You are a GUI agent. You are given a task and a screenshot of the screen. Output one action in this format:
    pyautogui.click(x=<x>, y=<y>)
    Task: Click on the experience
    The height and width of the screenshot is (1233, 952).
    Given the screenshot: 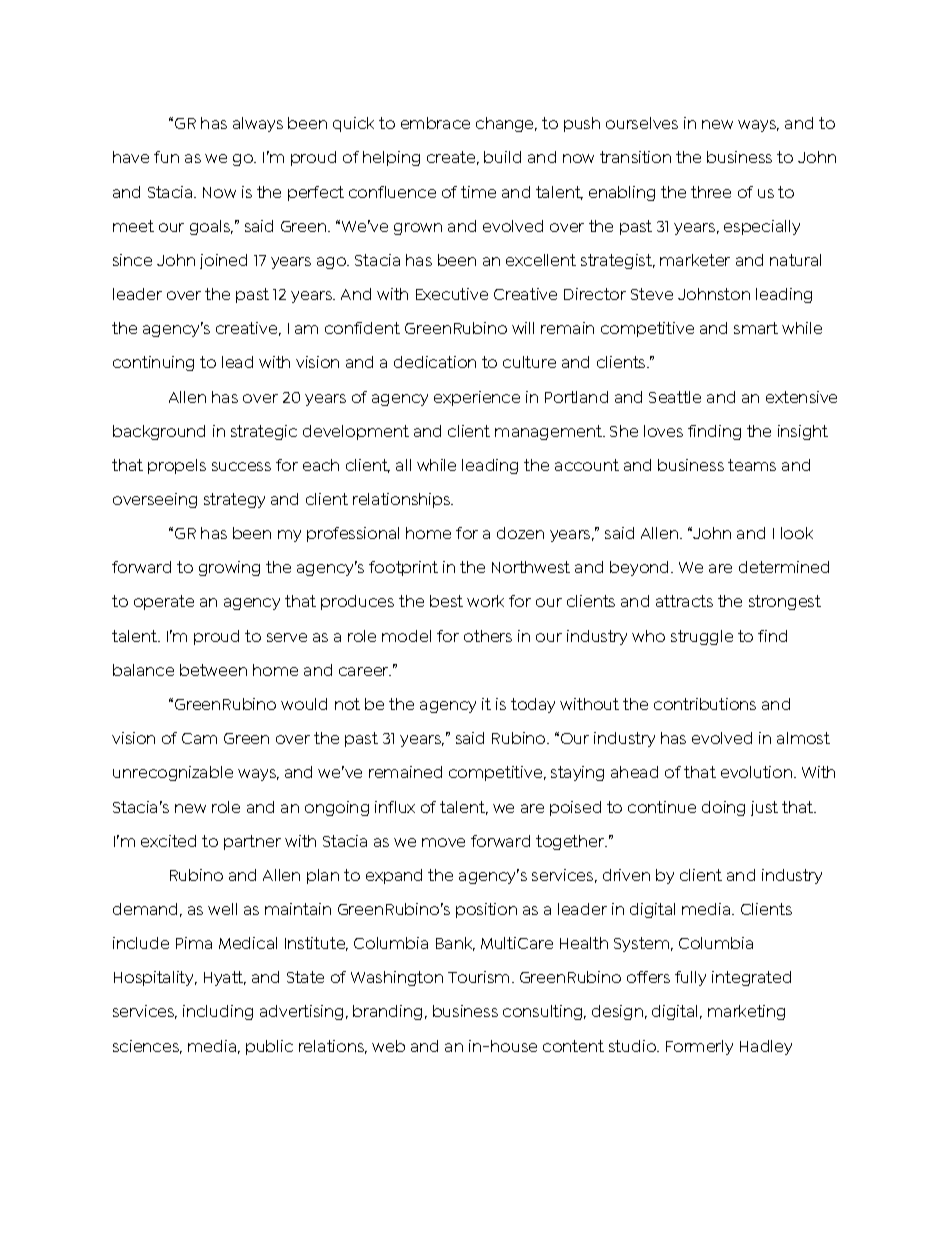 What is the action you would take?
    pyautogui.click(x=477, y=398)
